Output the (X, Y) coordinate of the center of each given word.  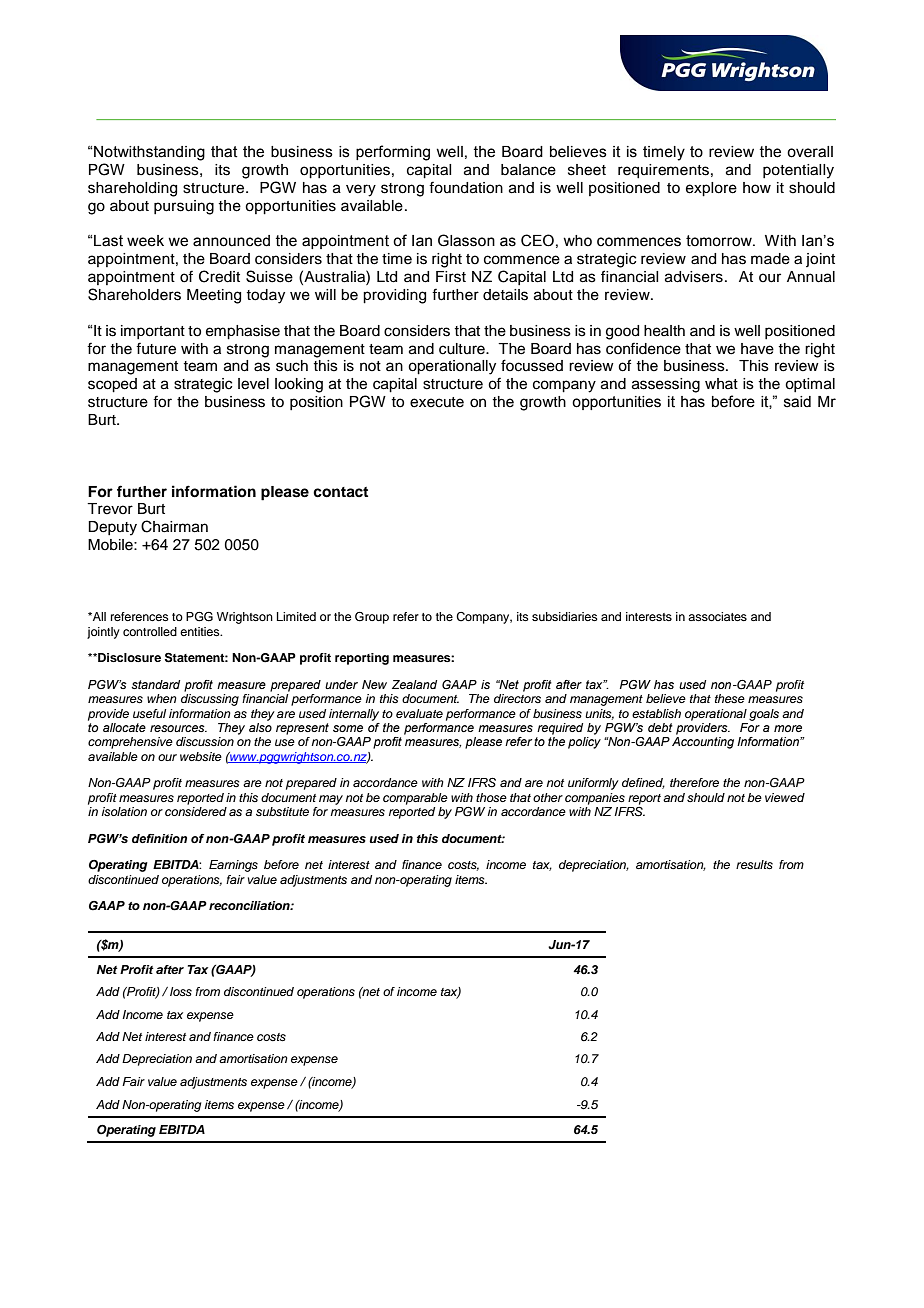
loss (181, 991)
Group (372, 618)
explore (711, 189)
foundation (466, 187)
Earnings (233, 866)
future (156, 348)
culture (463, 349)
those (491, 797)
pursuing (184, 207)
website (201, 756)
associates (717, 616)
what (721, 383)
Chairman (174, 526)
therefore (694, 782)
